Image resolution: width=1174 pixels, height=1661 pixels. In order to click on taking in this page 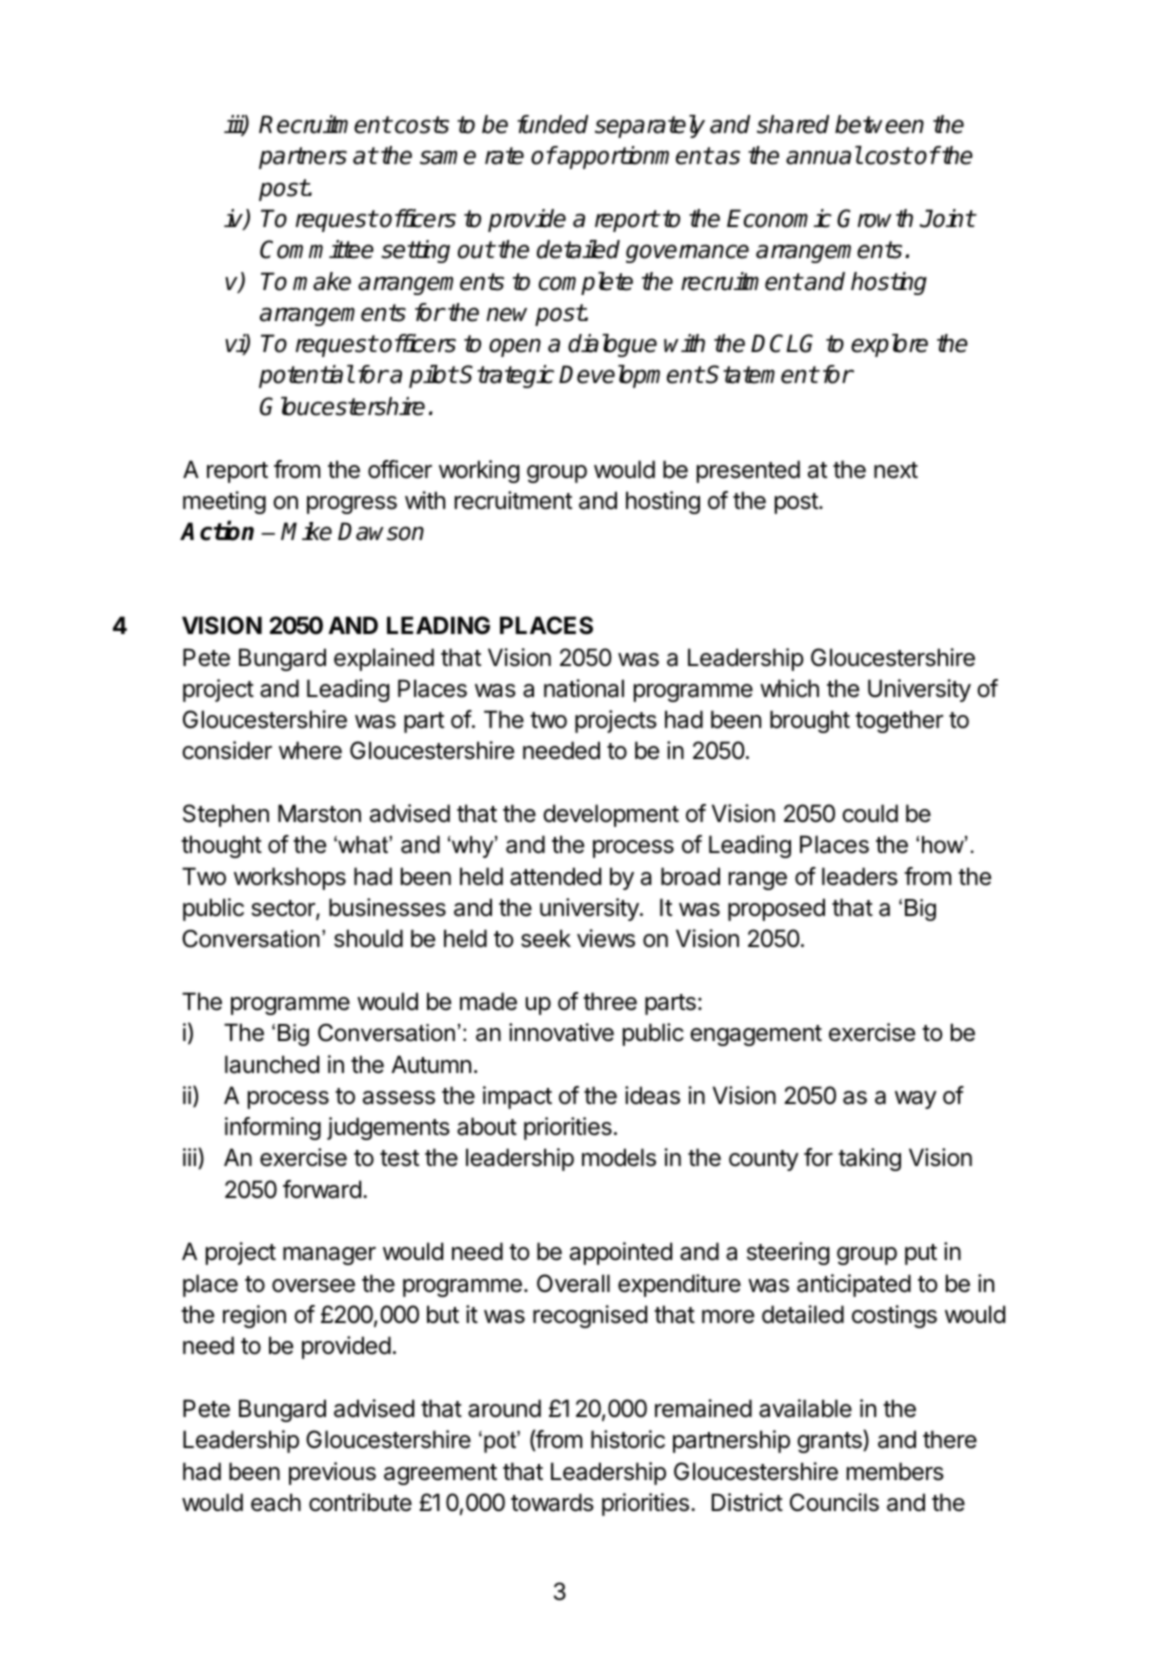, I will do `click(869, 1159)`.
